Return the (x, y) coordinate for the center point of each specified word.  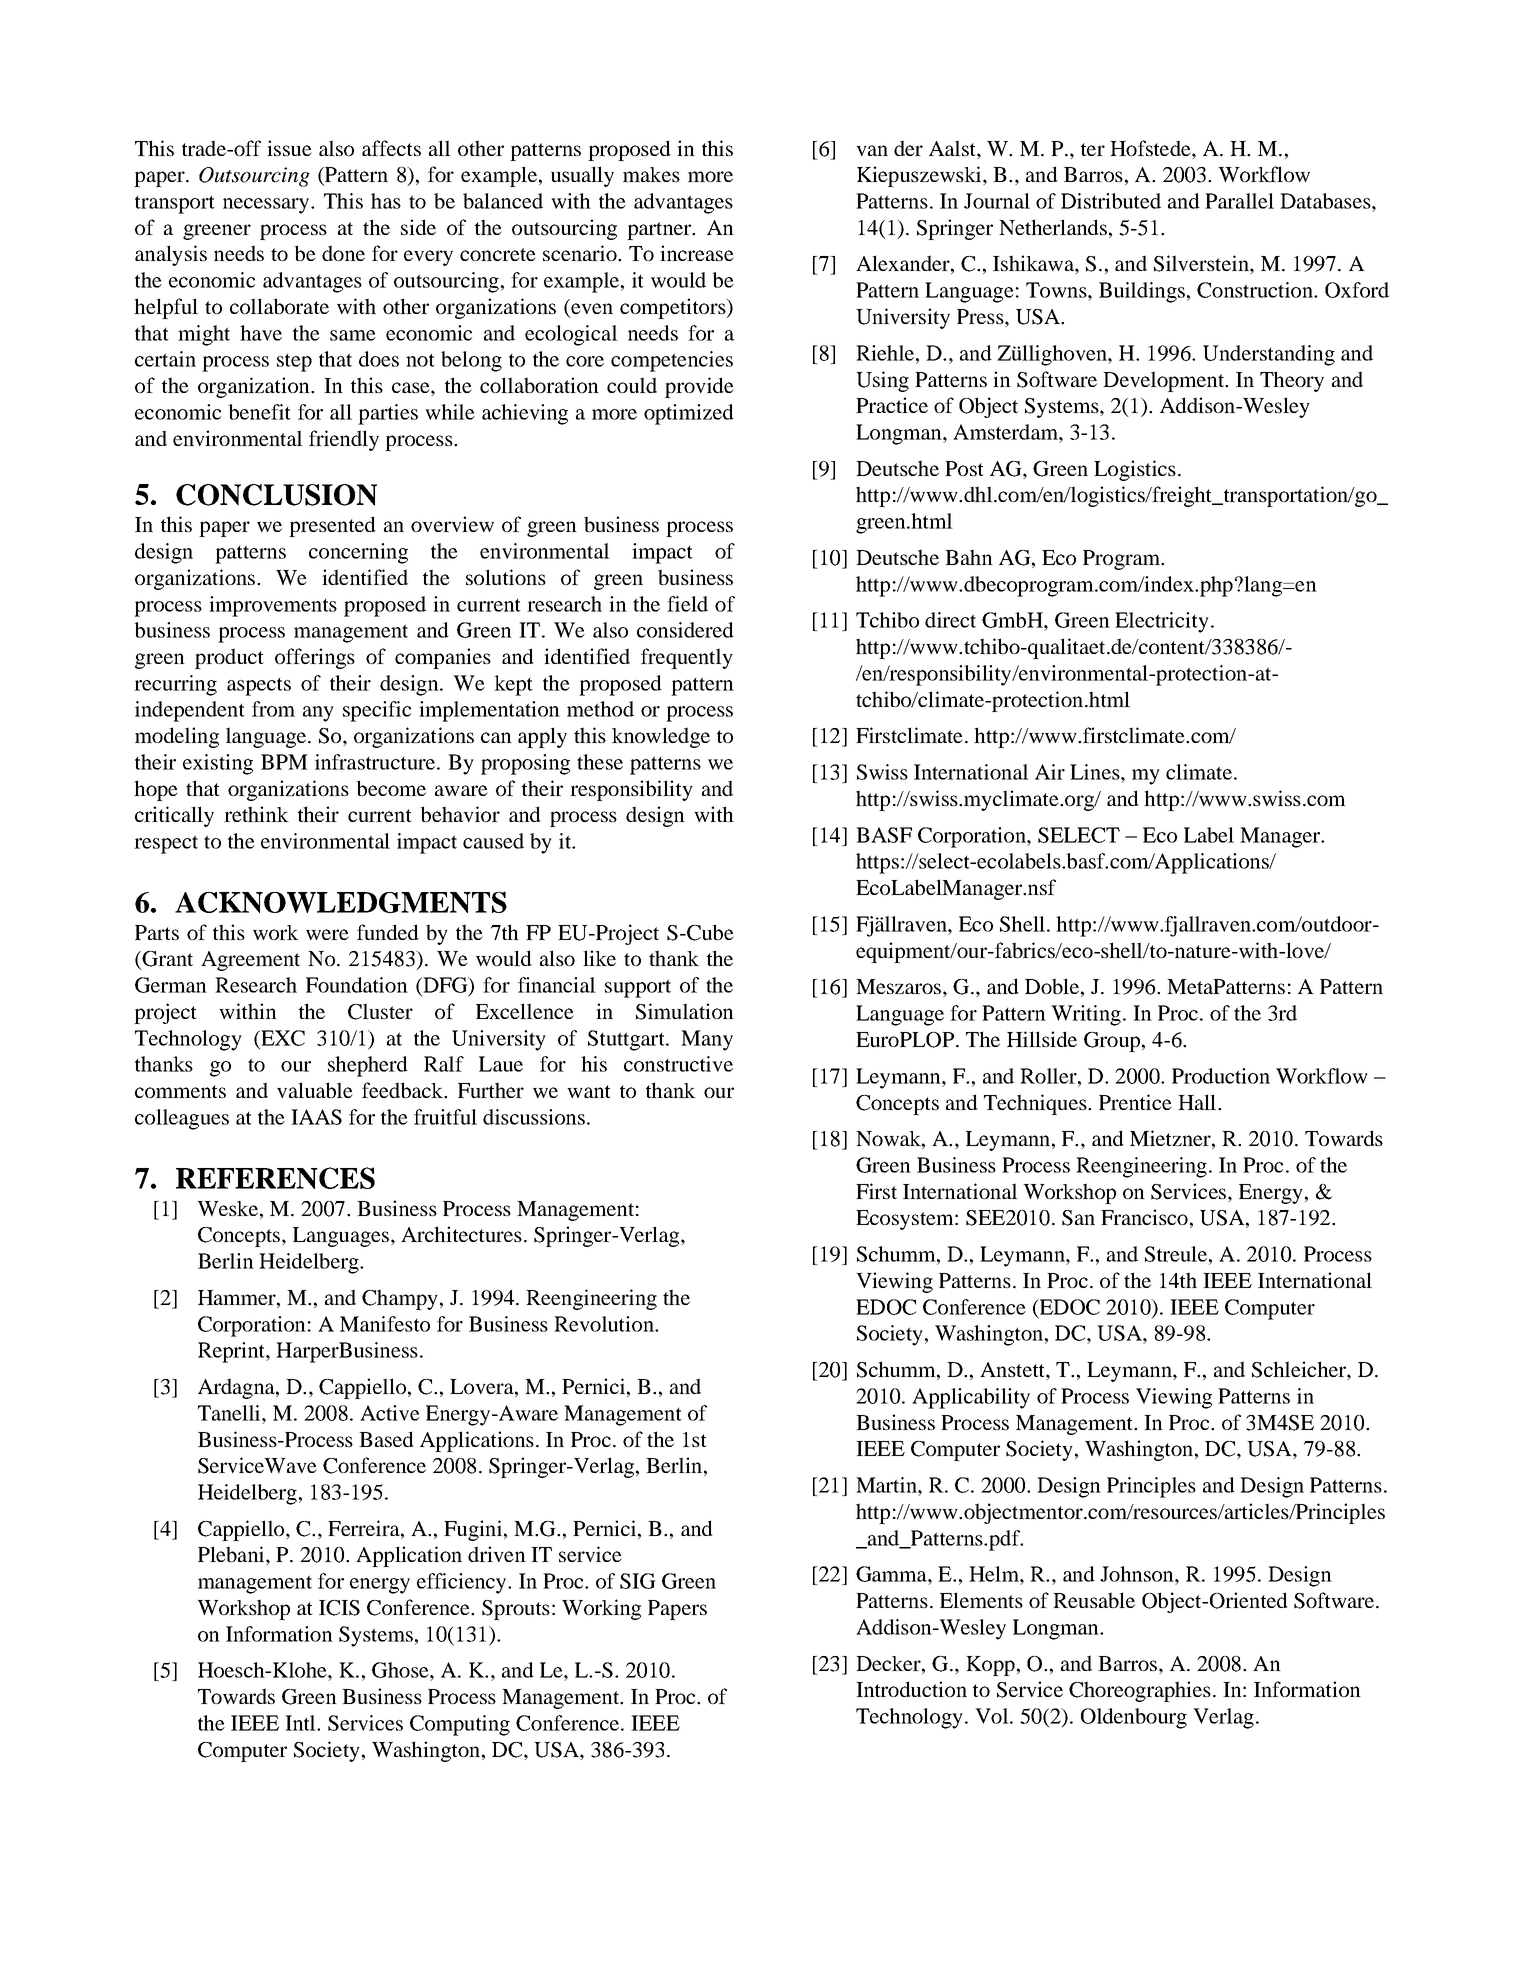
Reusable (1094, 1600)
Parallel (1239, 201)
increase (697, 253)
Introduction (911, 1689)
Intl (301, 1723)
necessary (267, 206)
